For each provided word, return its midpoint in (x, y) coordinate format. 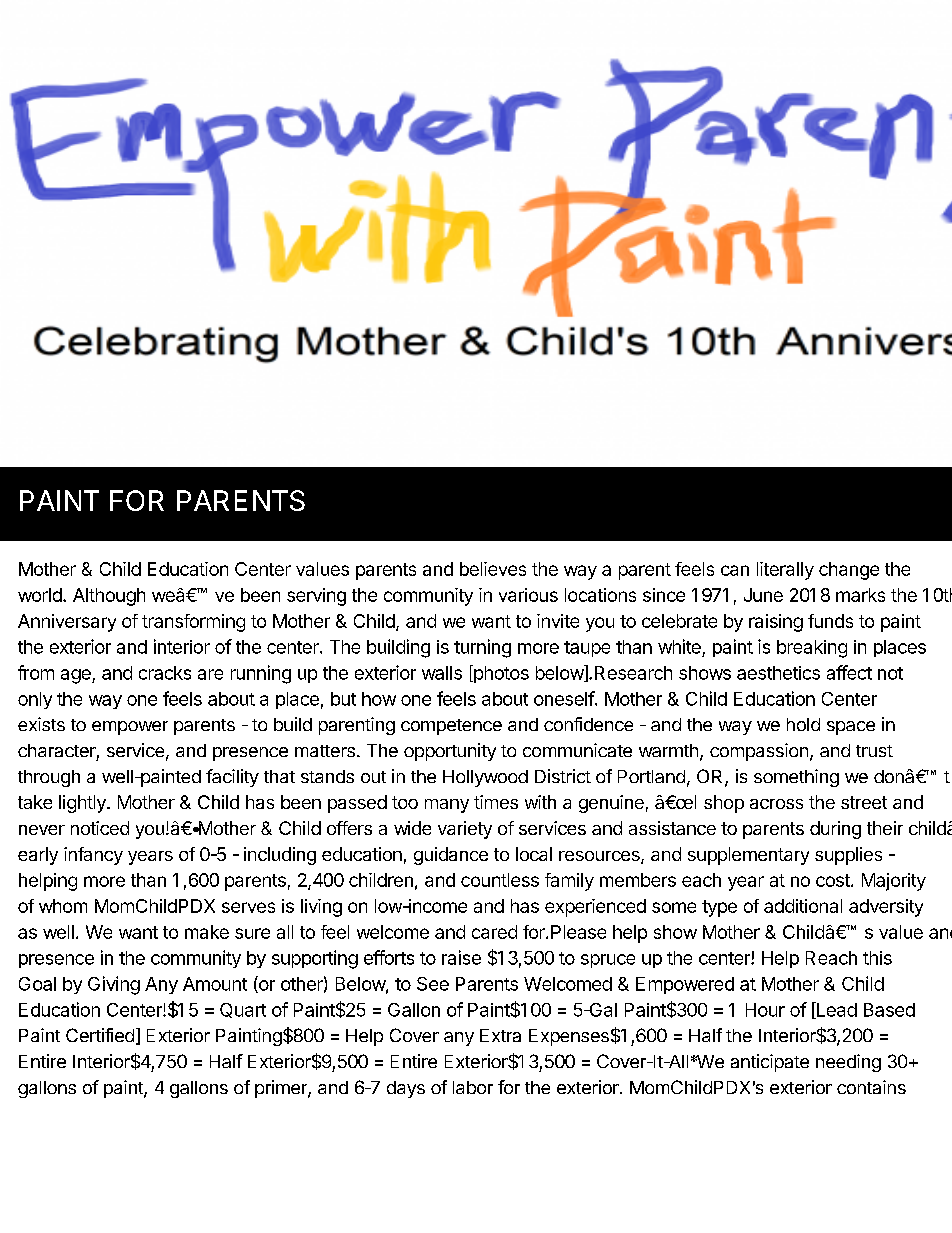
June (763, 595)
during (835, 830)
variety (465, 830)
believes (493, 569)
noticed (100, 828)
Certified (100, 1035)
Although (109, 597)
